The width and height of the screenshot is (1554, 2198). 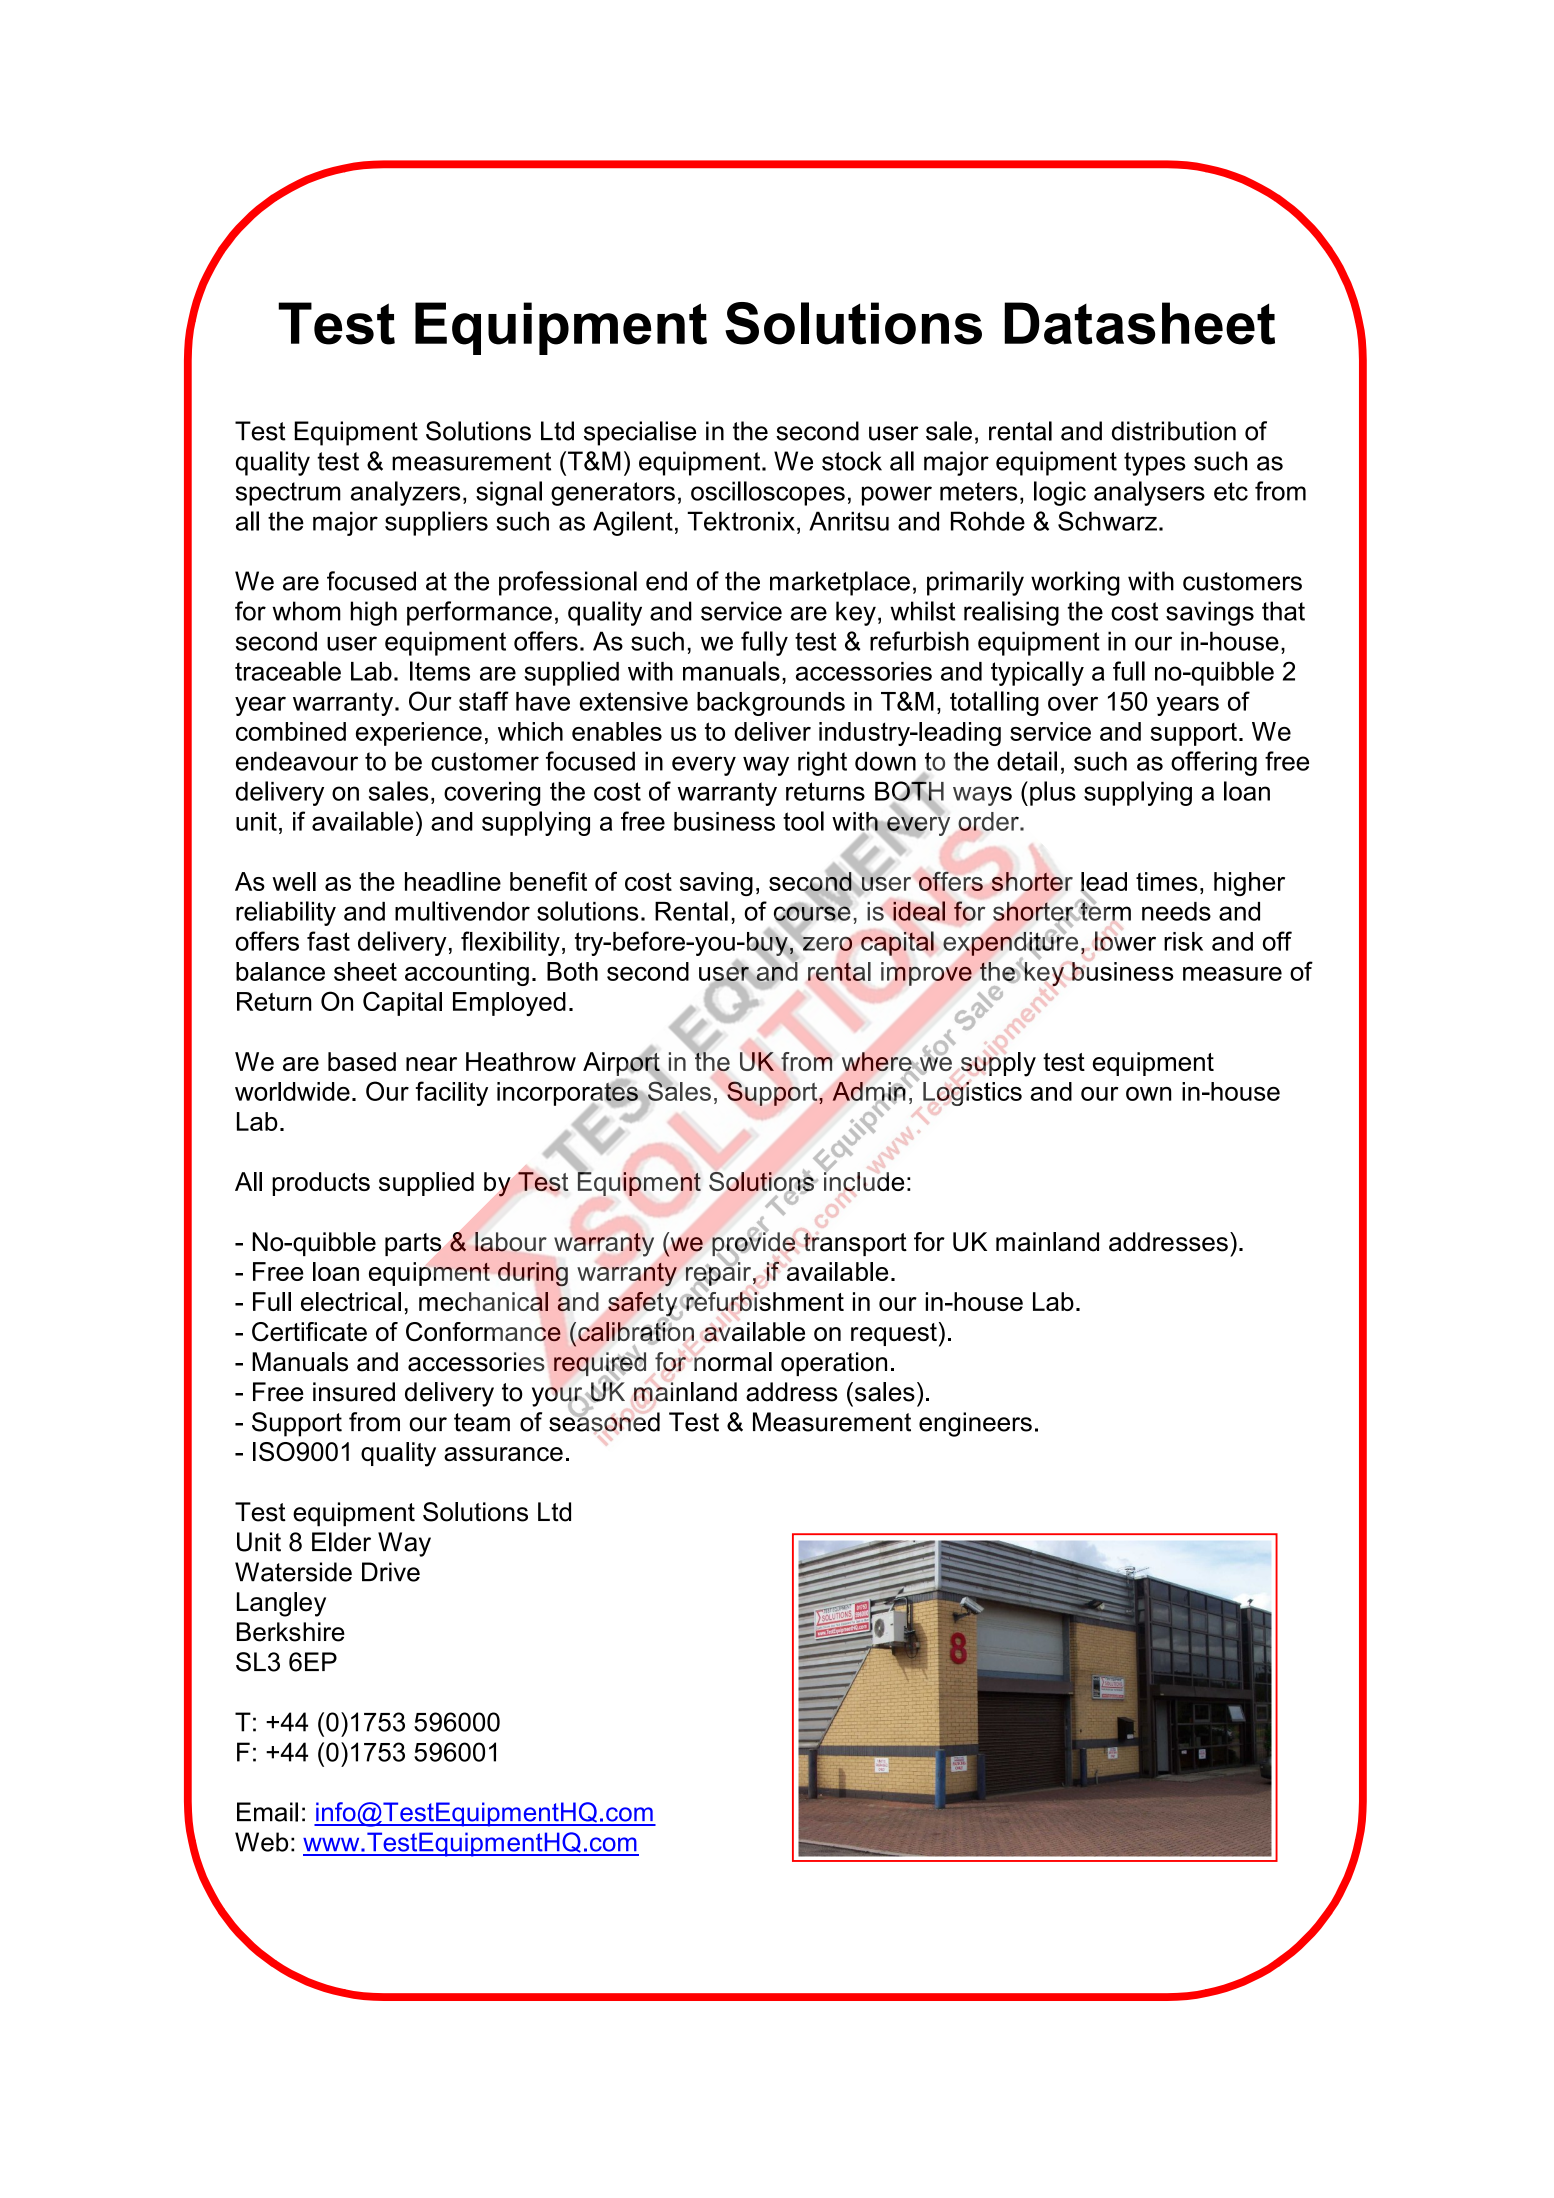 What do you see at coordinates (1183, 941) in the screenshot?
I see `risk` at bounding box center [1183, 941].
